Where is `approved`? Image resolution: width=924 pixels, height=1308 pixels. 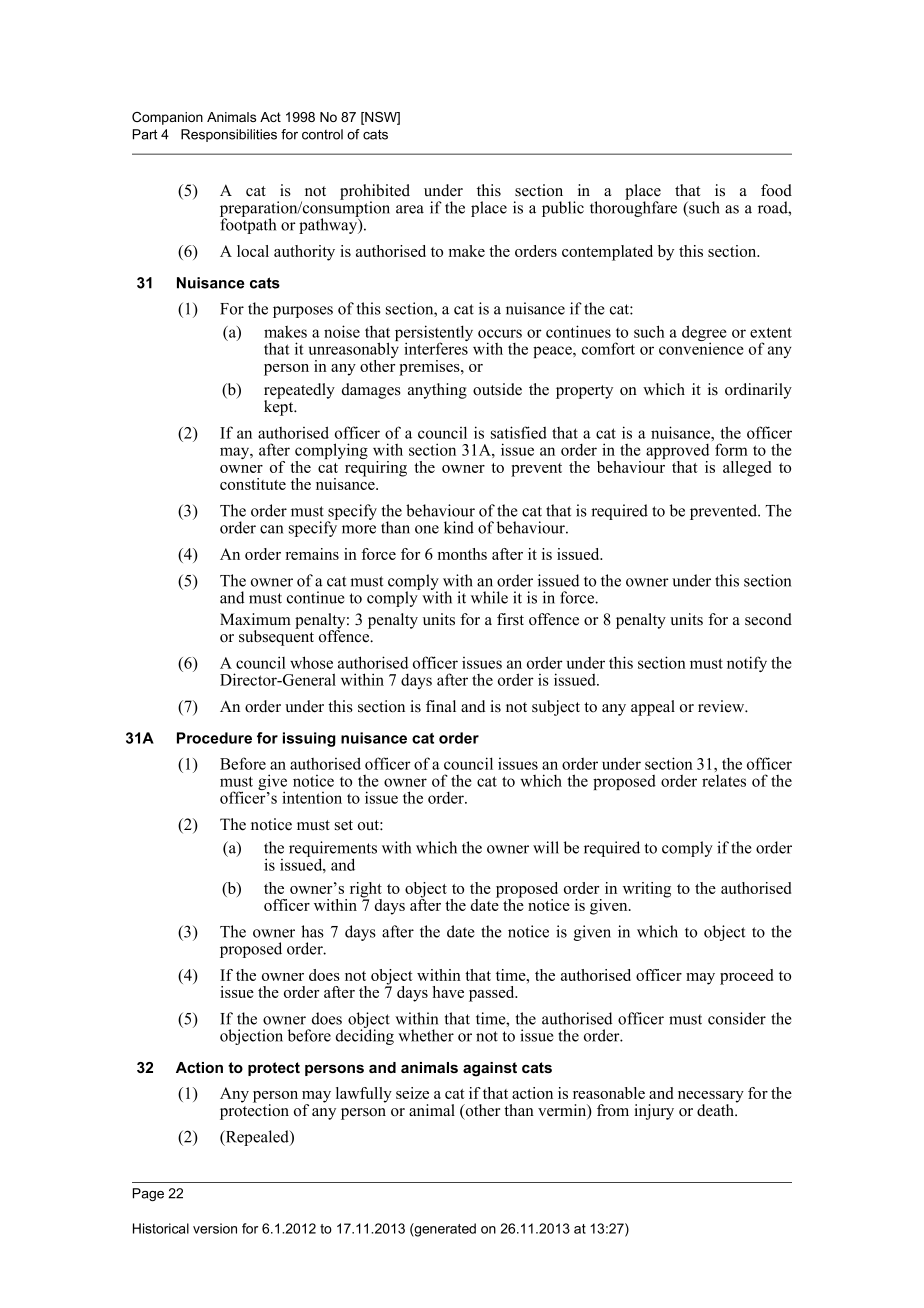
approved is located at coordinates (677, 453).
